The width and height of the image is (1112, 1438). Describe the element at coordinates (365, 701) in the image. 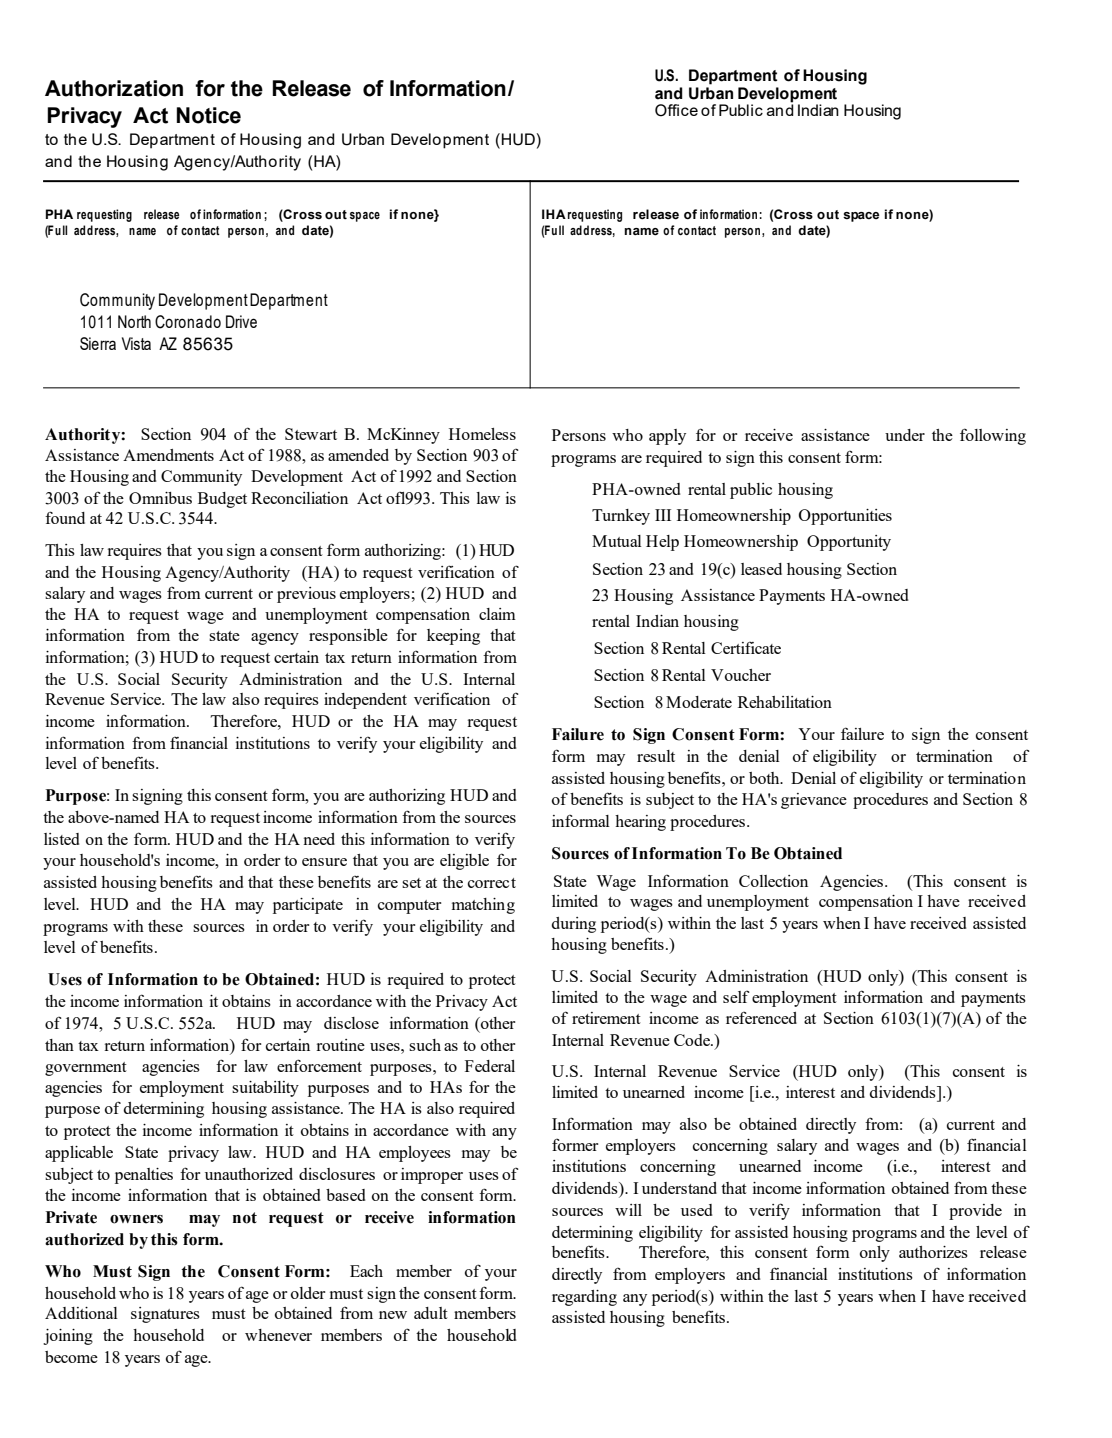

I see `independent` at that location.
